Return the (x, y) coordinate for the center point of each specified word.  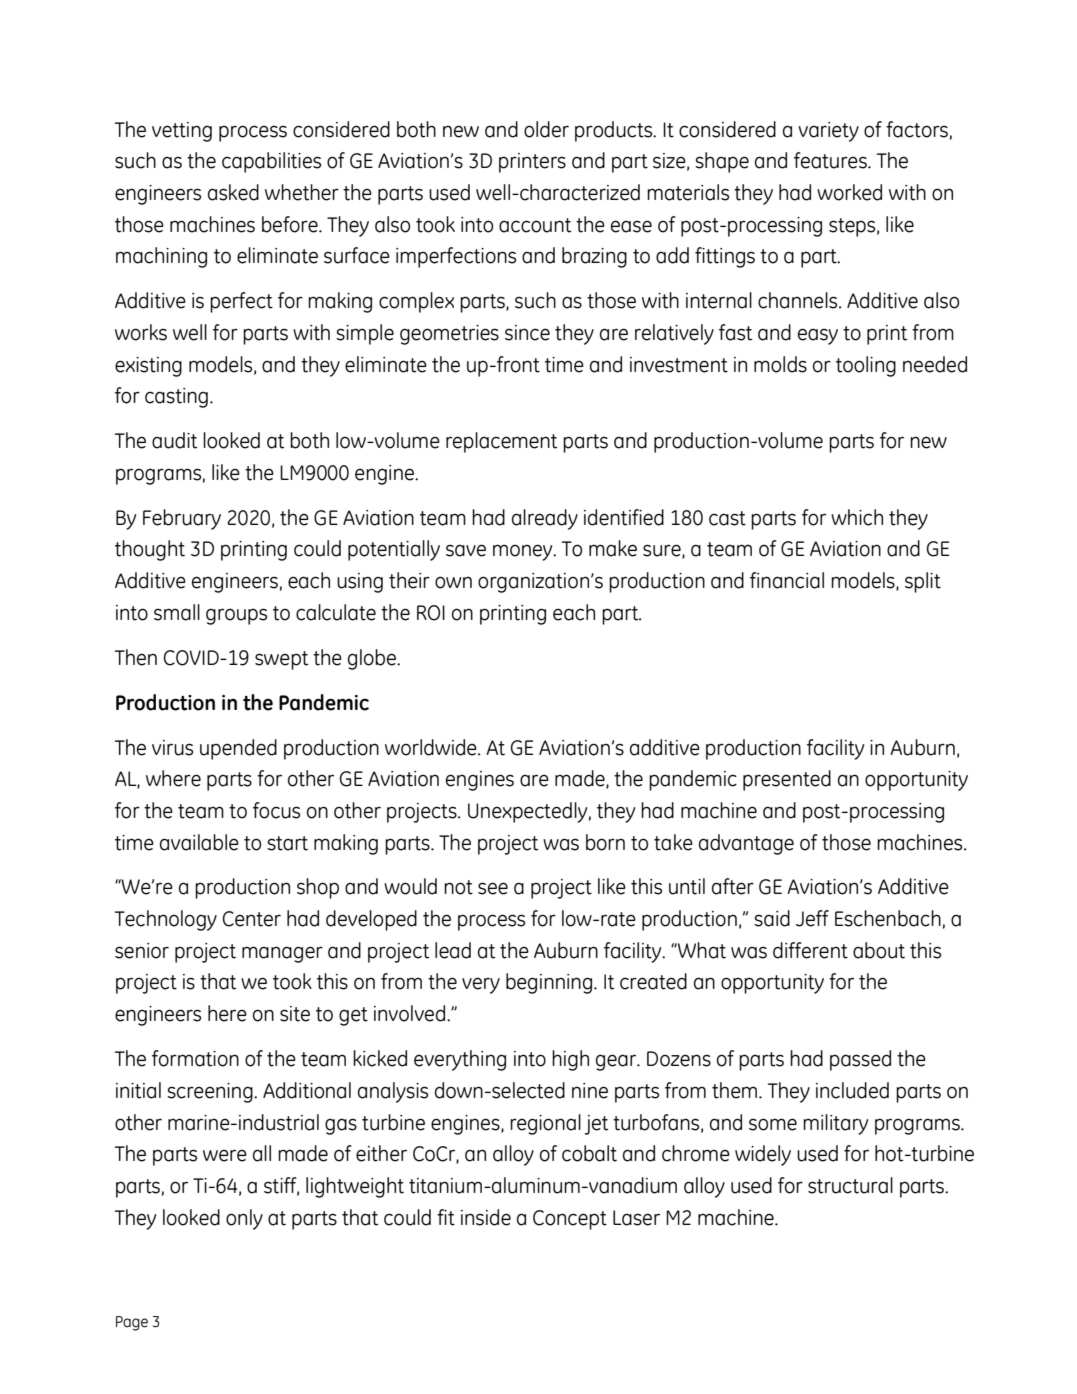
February (182, 519)
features (831, 160)
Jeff (812, 918)
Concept (570, 1220)
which (857, 517)
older (546, 129)
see (493, 888)
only (244, 1219)
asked (233, 192)
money (524, 552)
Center (252, 919)
